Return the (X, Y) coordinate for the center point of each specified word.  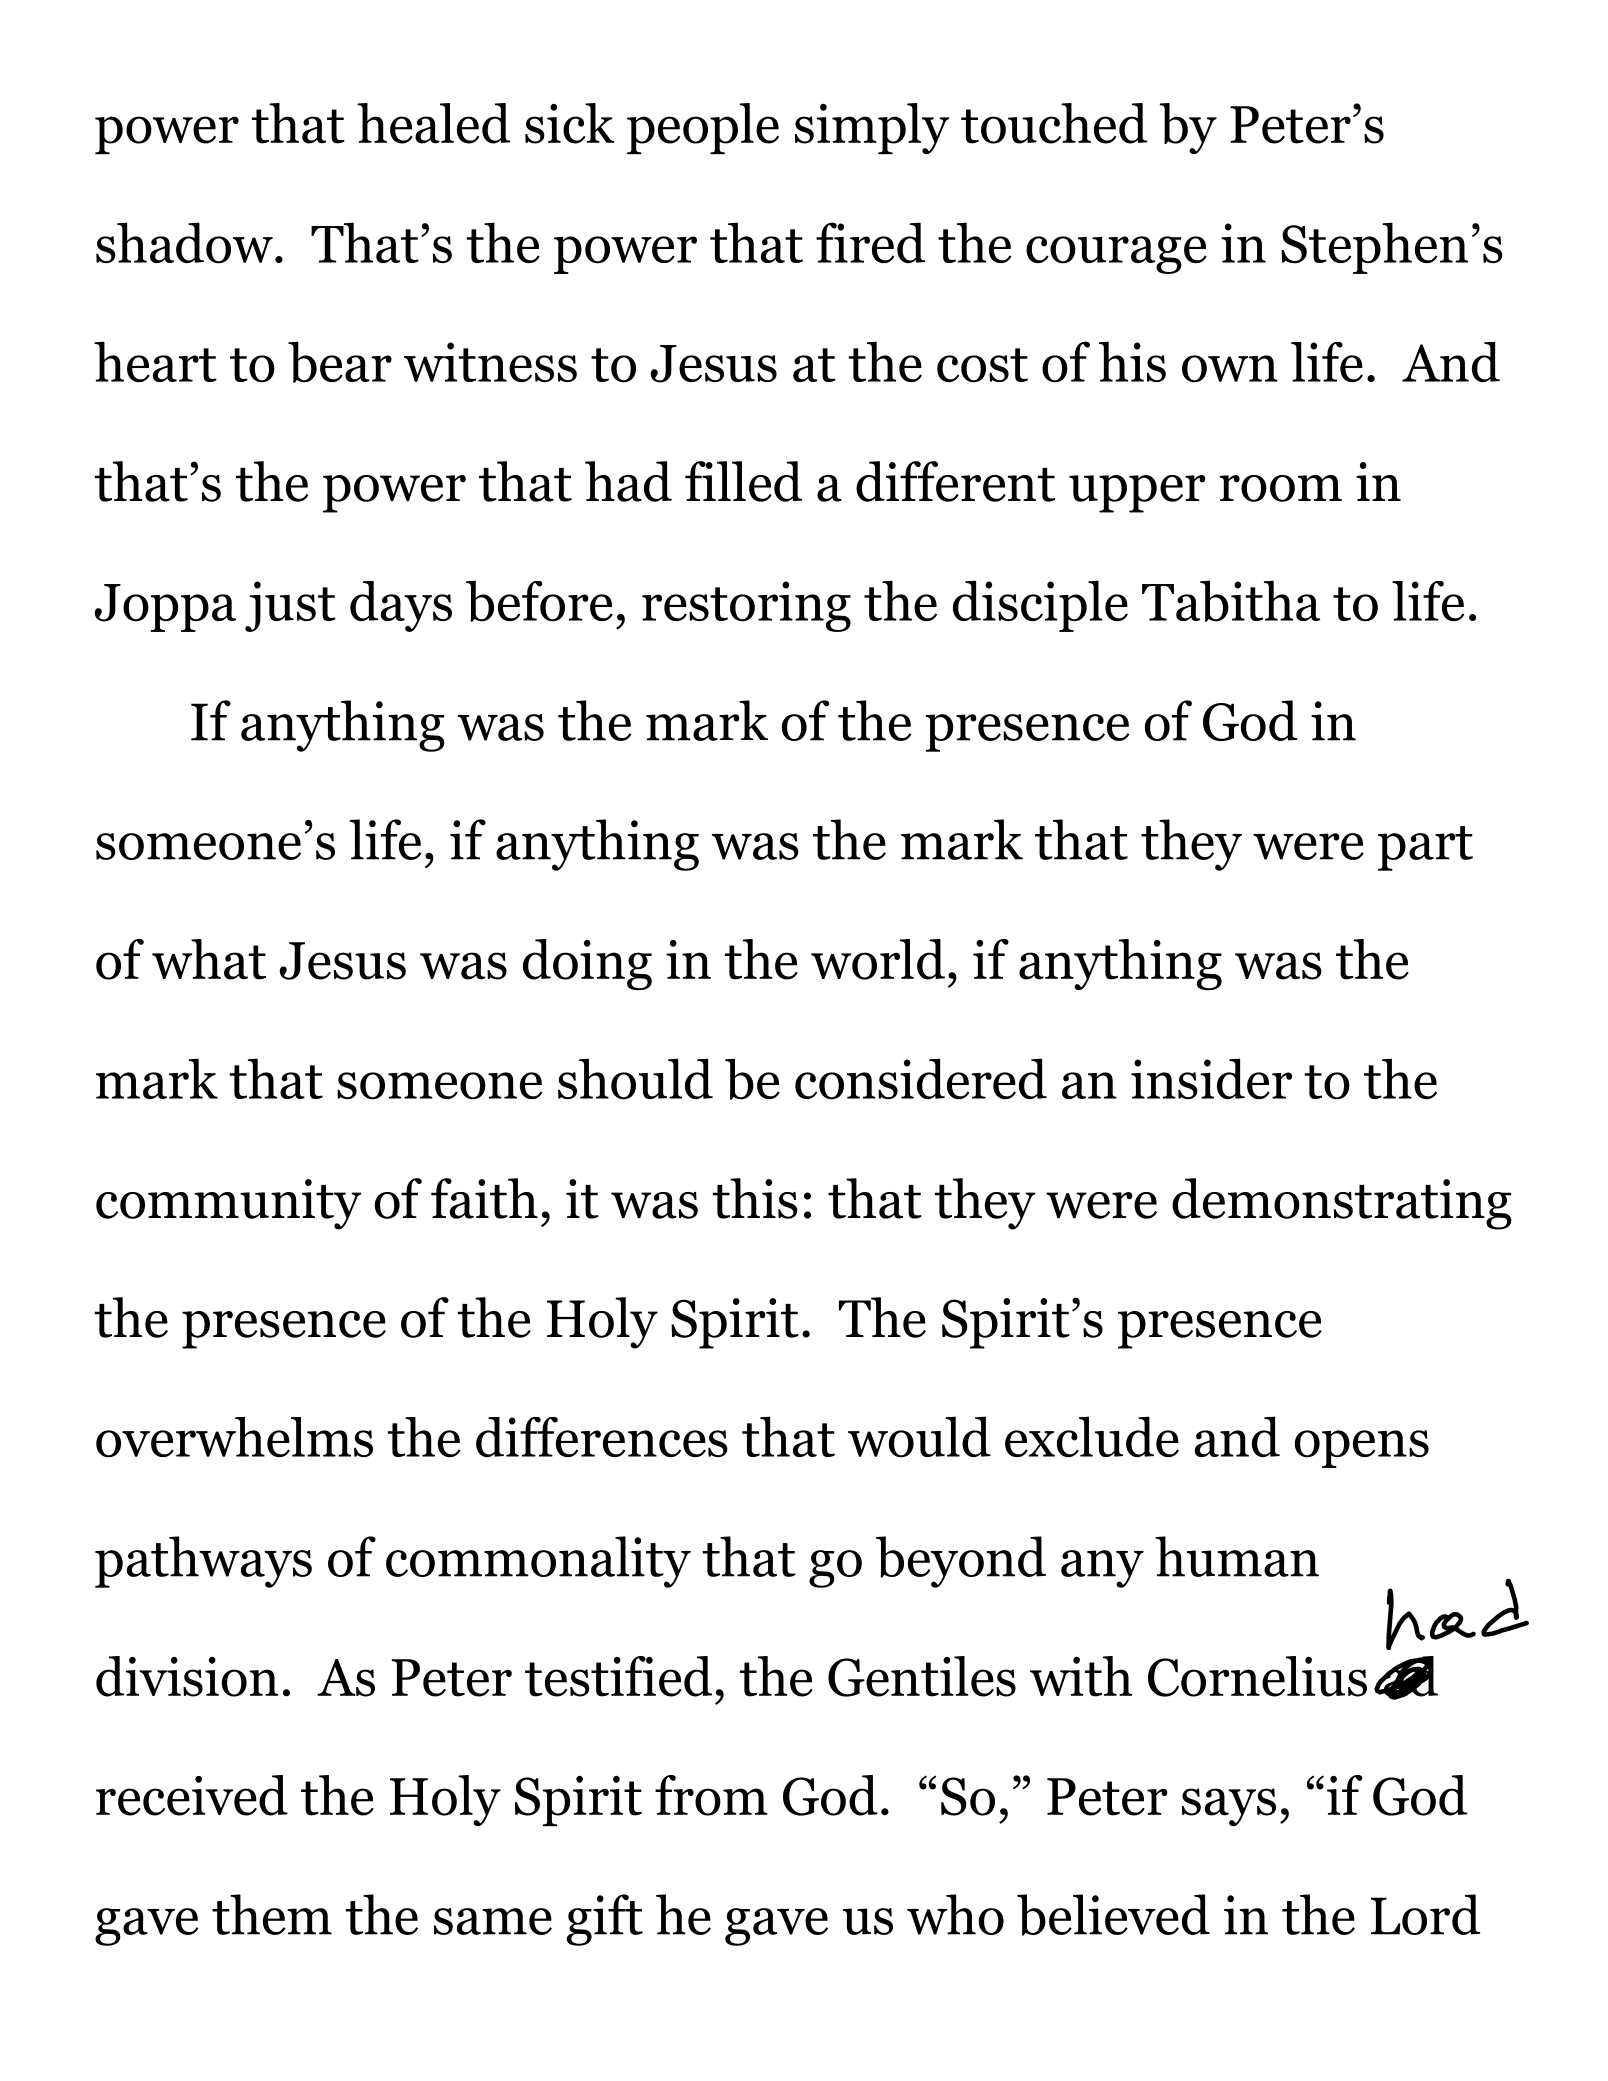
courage (1116, 255)
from (711, 1795)
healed (433, 123)
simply (872, 128)
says (1229, 1807)
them (272, 1914)
